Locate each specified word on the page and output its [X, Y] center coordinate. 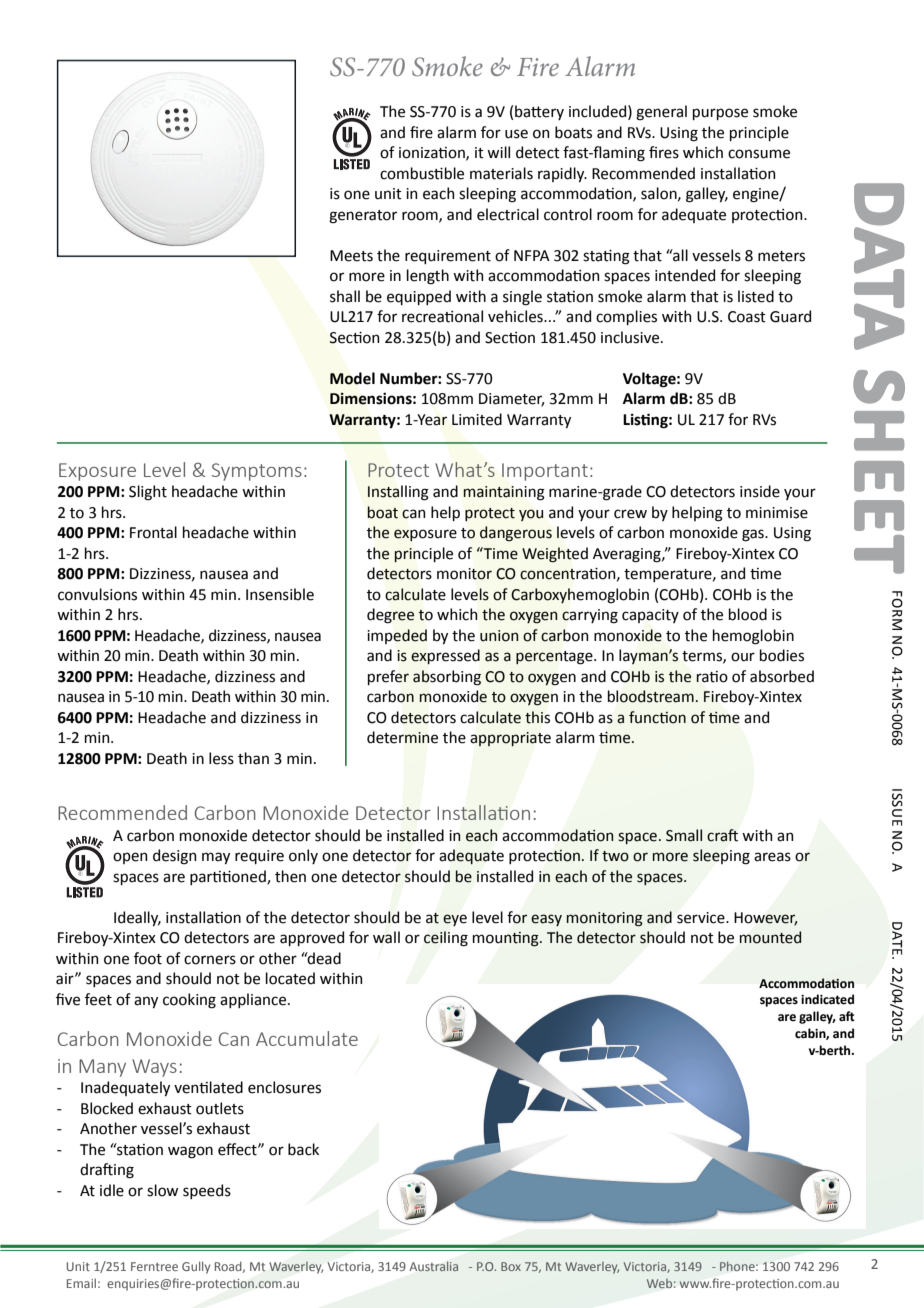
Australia [434, 1266]
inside [760, 491]
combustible [422, 173]
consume [759, 154]
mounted [770, 937]
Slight [148, 493]
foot [148, 958]
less [221, 758]
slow [162, 1190]
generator [363, 217]
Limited [477, 419]
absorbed [782, 676]
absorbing [447, 678]
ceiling [446, 939]
